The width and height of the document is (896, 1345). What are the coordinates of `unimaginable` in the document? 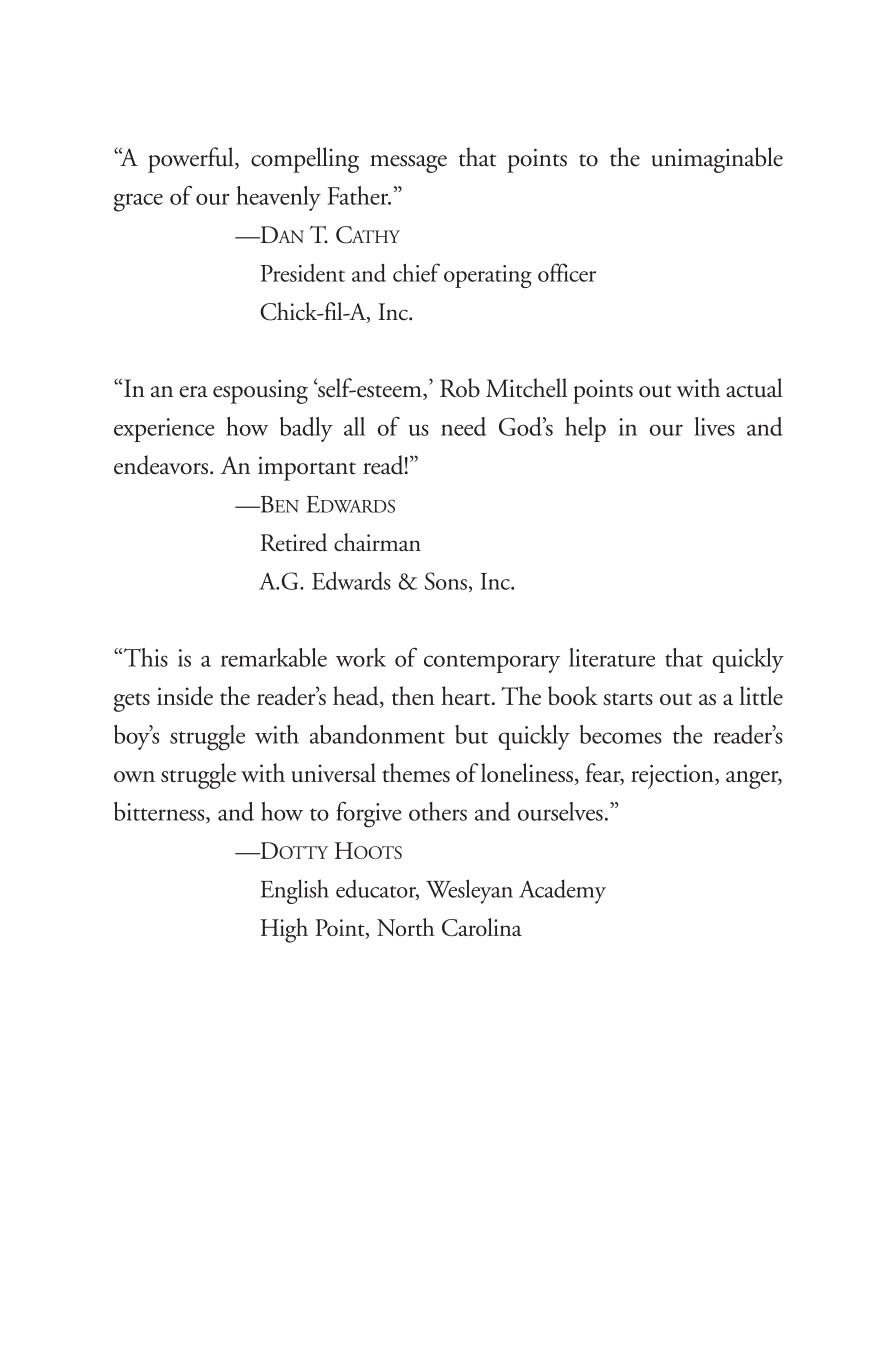 It's located at (717, 160).
